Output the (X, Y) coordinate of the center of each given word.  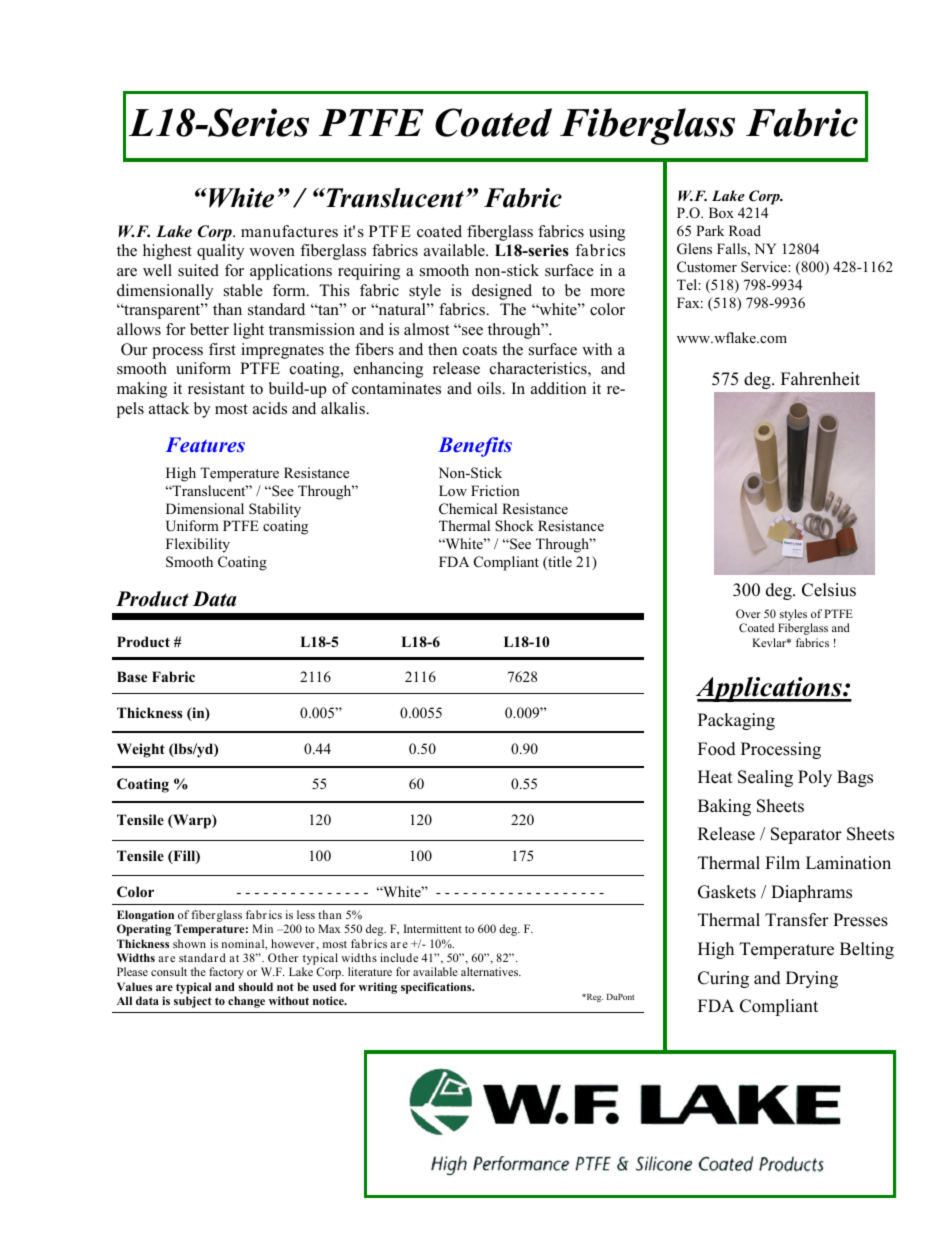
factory (226, 973)
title (559, 563)
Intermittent (433, 928)
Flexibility (198, 545)
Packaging (736, 721)
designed (502, 292)
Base (132, 676)
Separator (806, 835)
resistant (216, 388)
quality (220, 252)
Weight (141, 750)
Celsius (829, 590)
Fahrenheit (820, 379)
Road (745, 230)
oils (490, 388)
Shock (514, 526)
